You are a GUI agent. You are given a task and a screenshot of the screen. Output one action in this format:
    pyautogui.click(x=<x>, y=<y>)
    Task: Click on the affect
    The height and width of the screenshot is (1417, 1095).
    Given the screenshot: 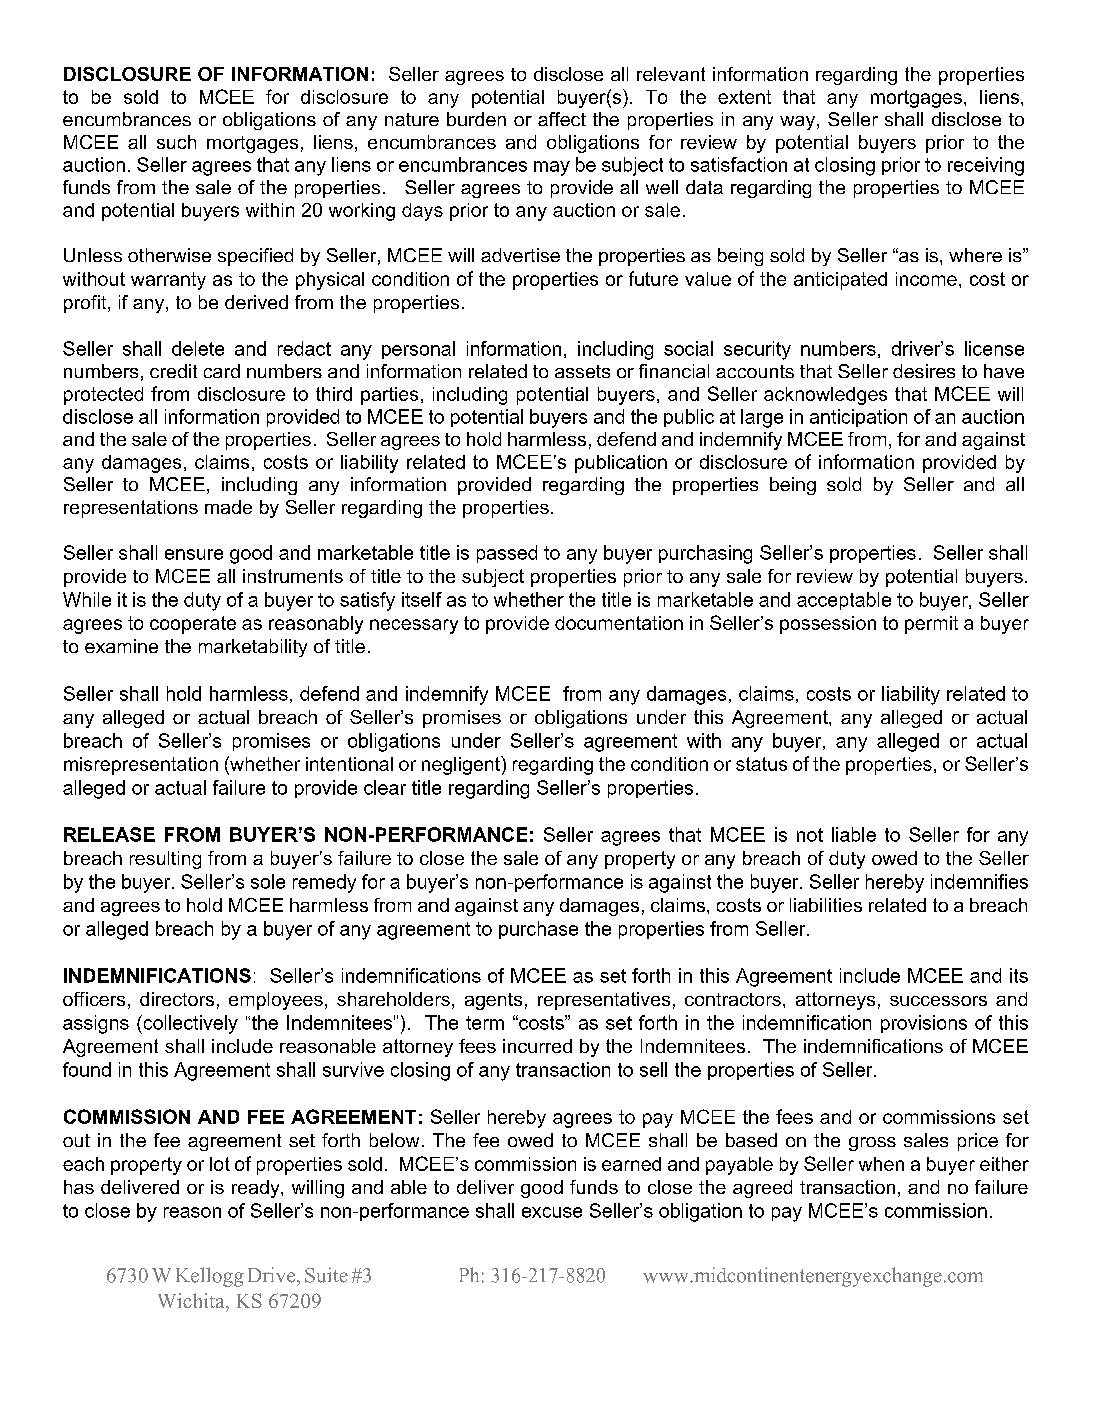 What is the action you would take?
    pyautogui.click(x=562, y=119)
